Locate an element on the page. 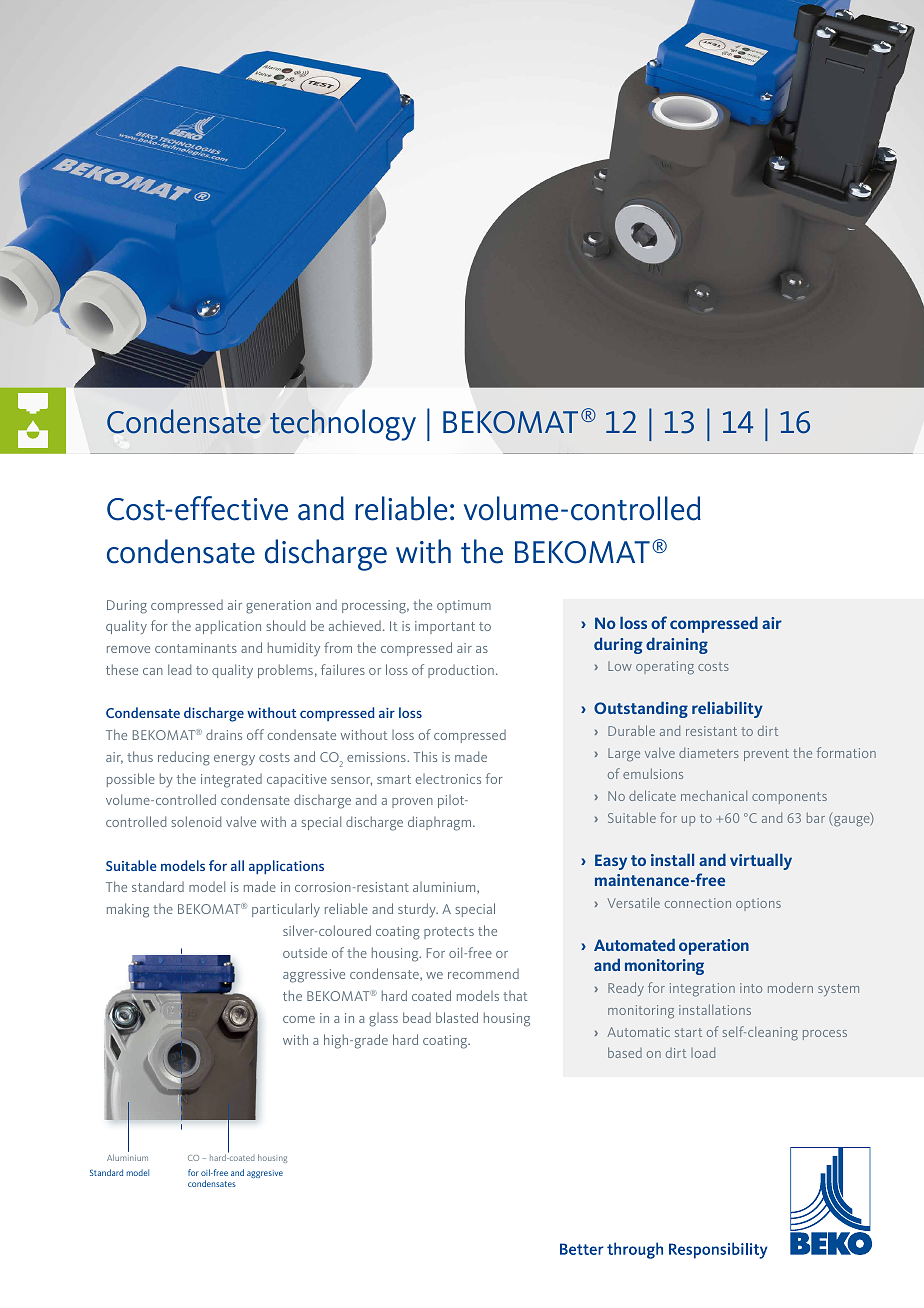 The width and height of the document is (924, 1308). technology is located at coordinates (343, 425).
